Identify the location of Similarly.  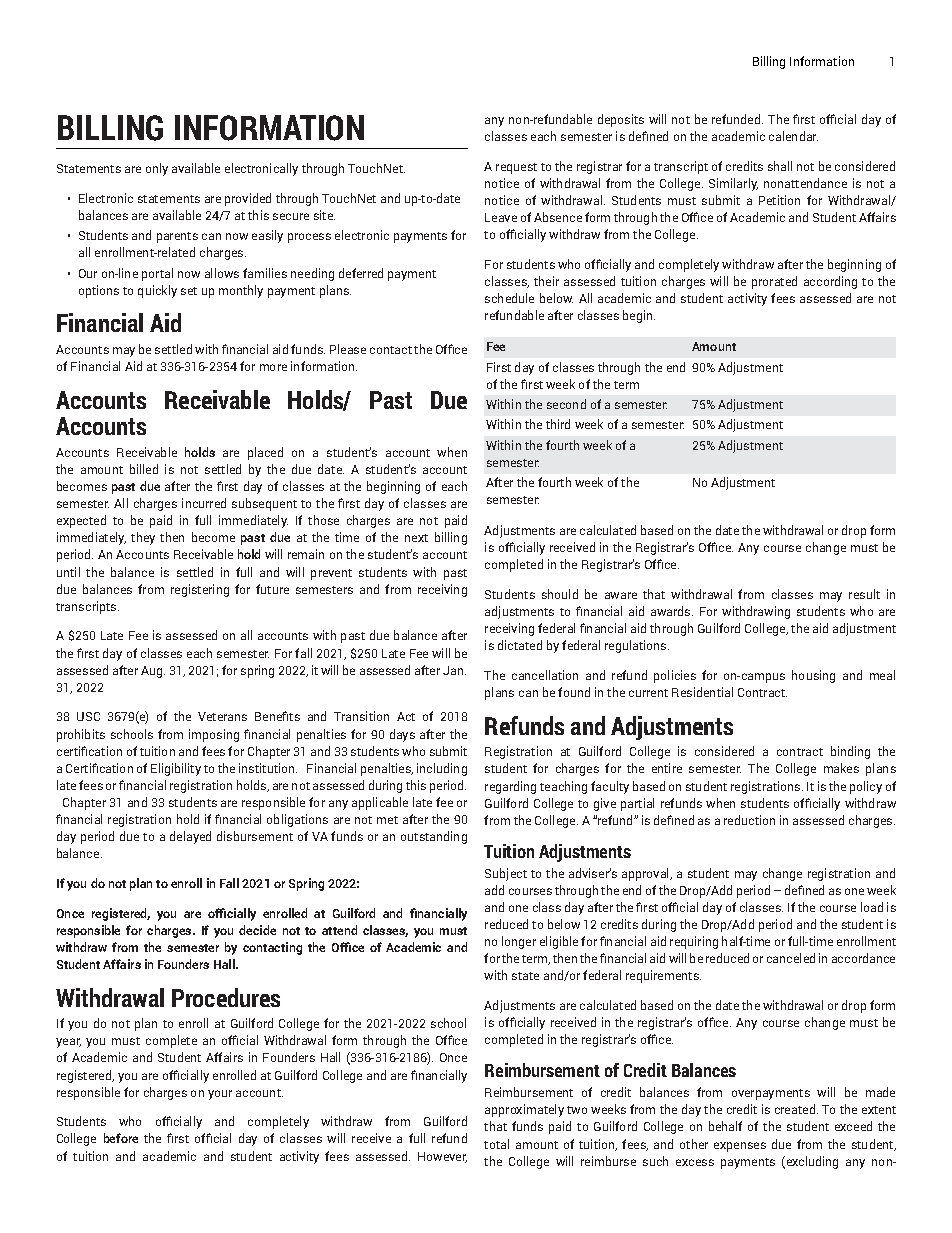
(733, 184).
